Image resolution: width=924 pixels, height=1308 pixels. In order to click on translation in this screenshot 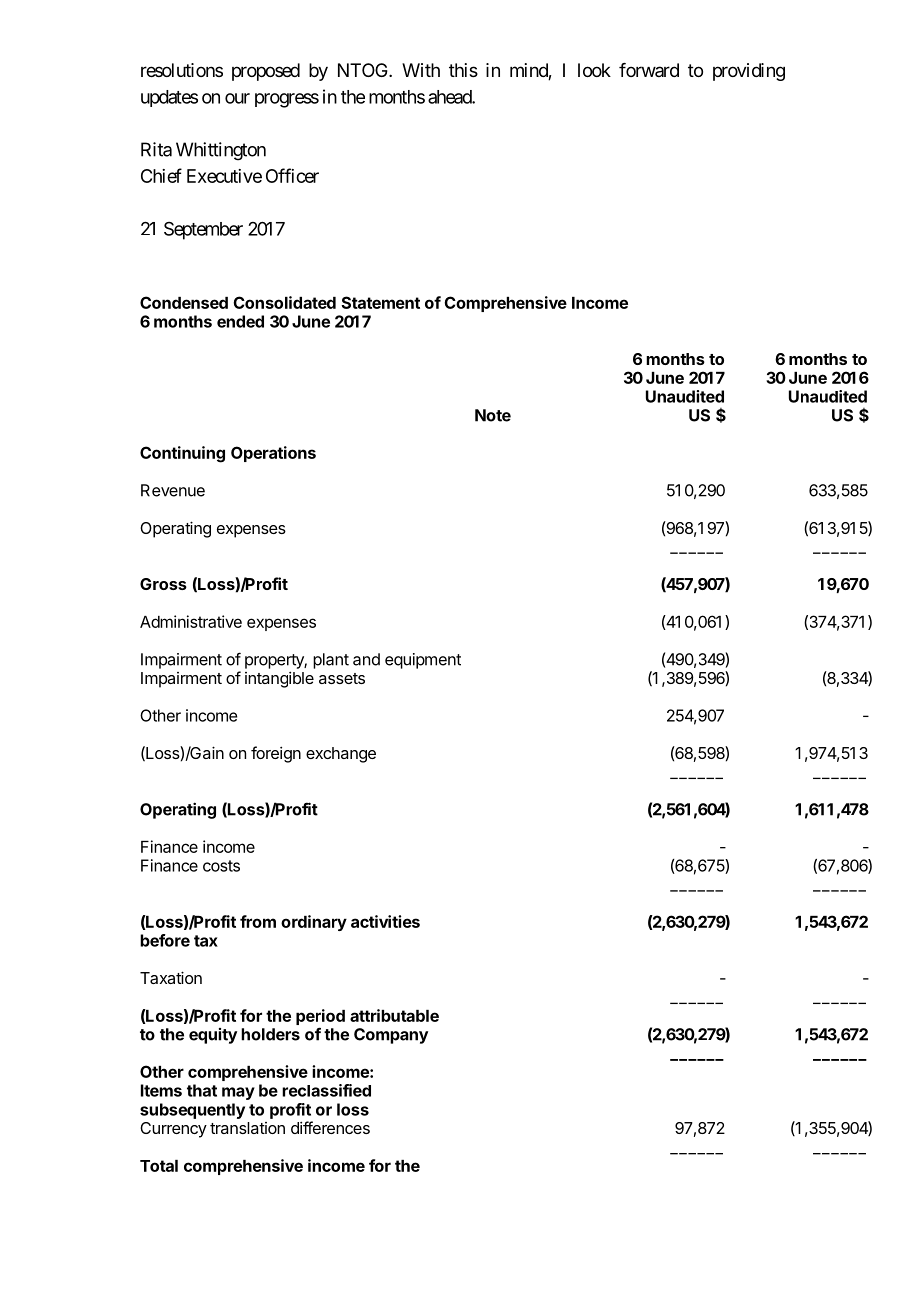, I will do `click(247, 1128)`.
